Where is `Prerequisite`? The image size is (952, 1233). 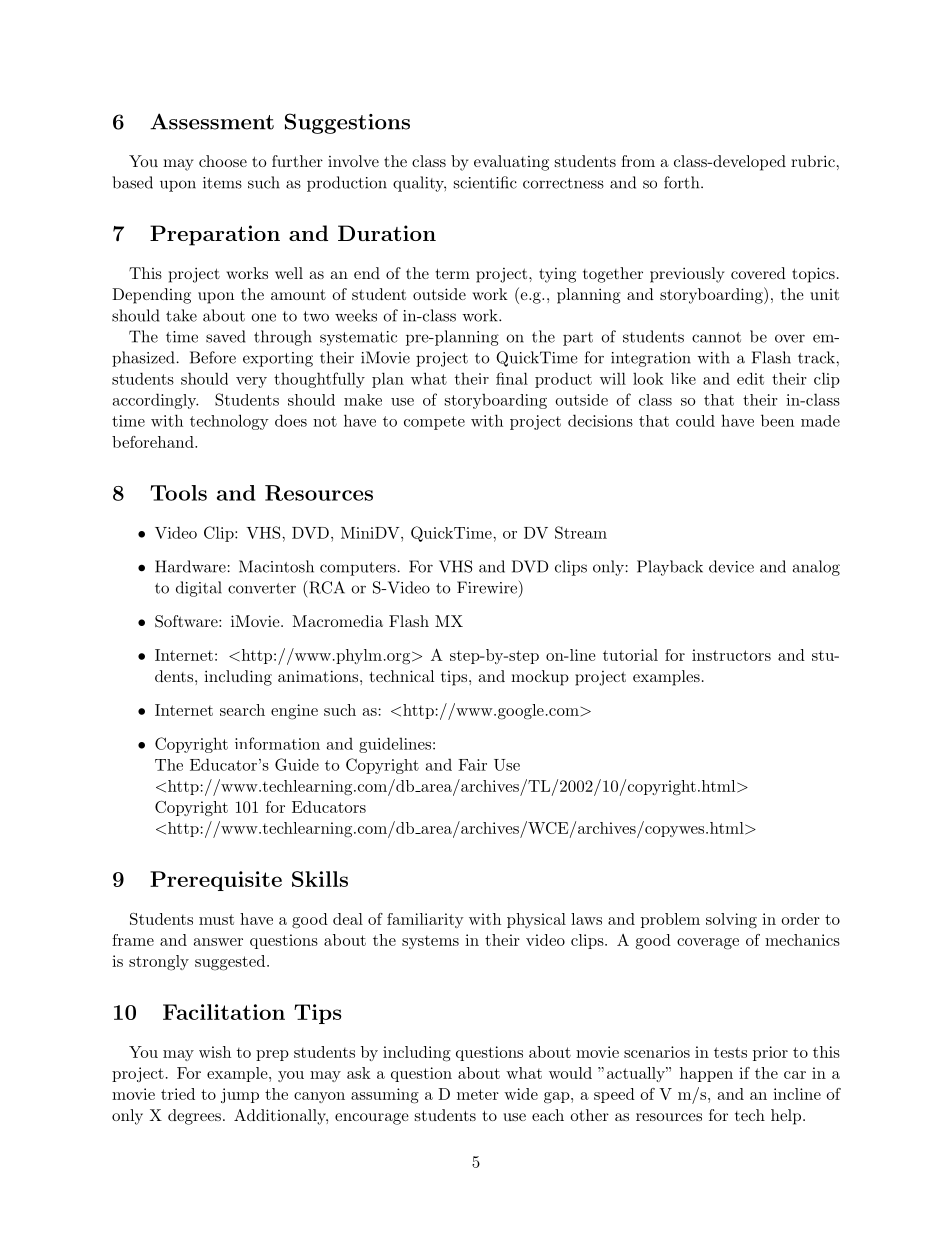 Prerequisite is located at coordinates (216, 881).
